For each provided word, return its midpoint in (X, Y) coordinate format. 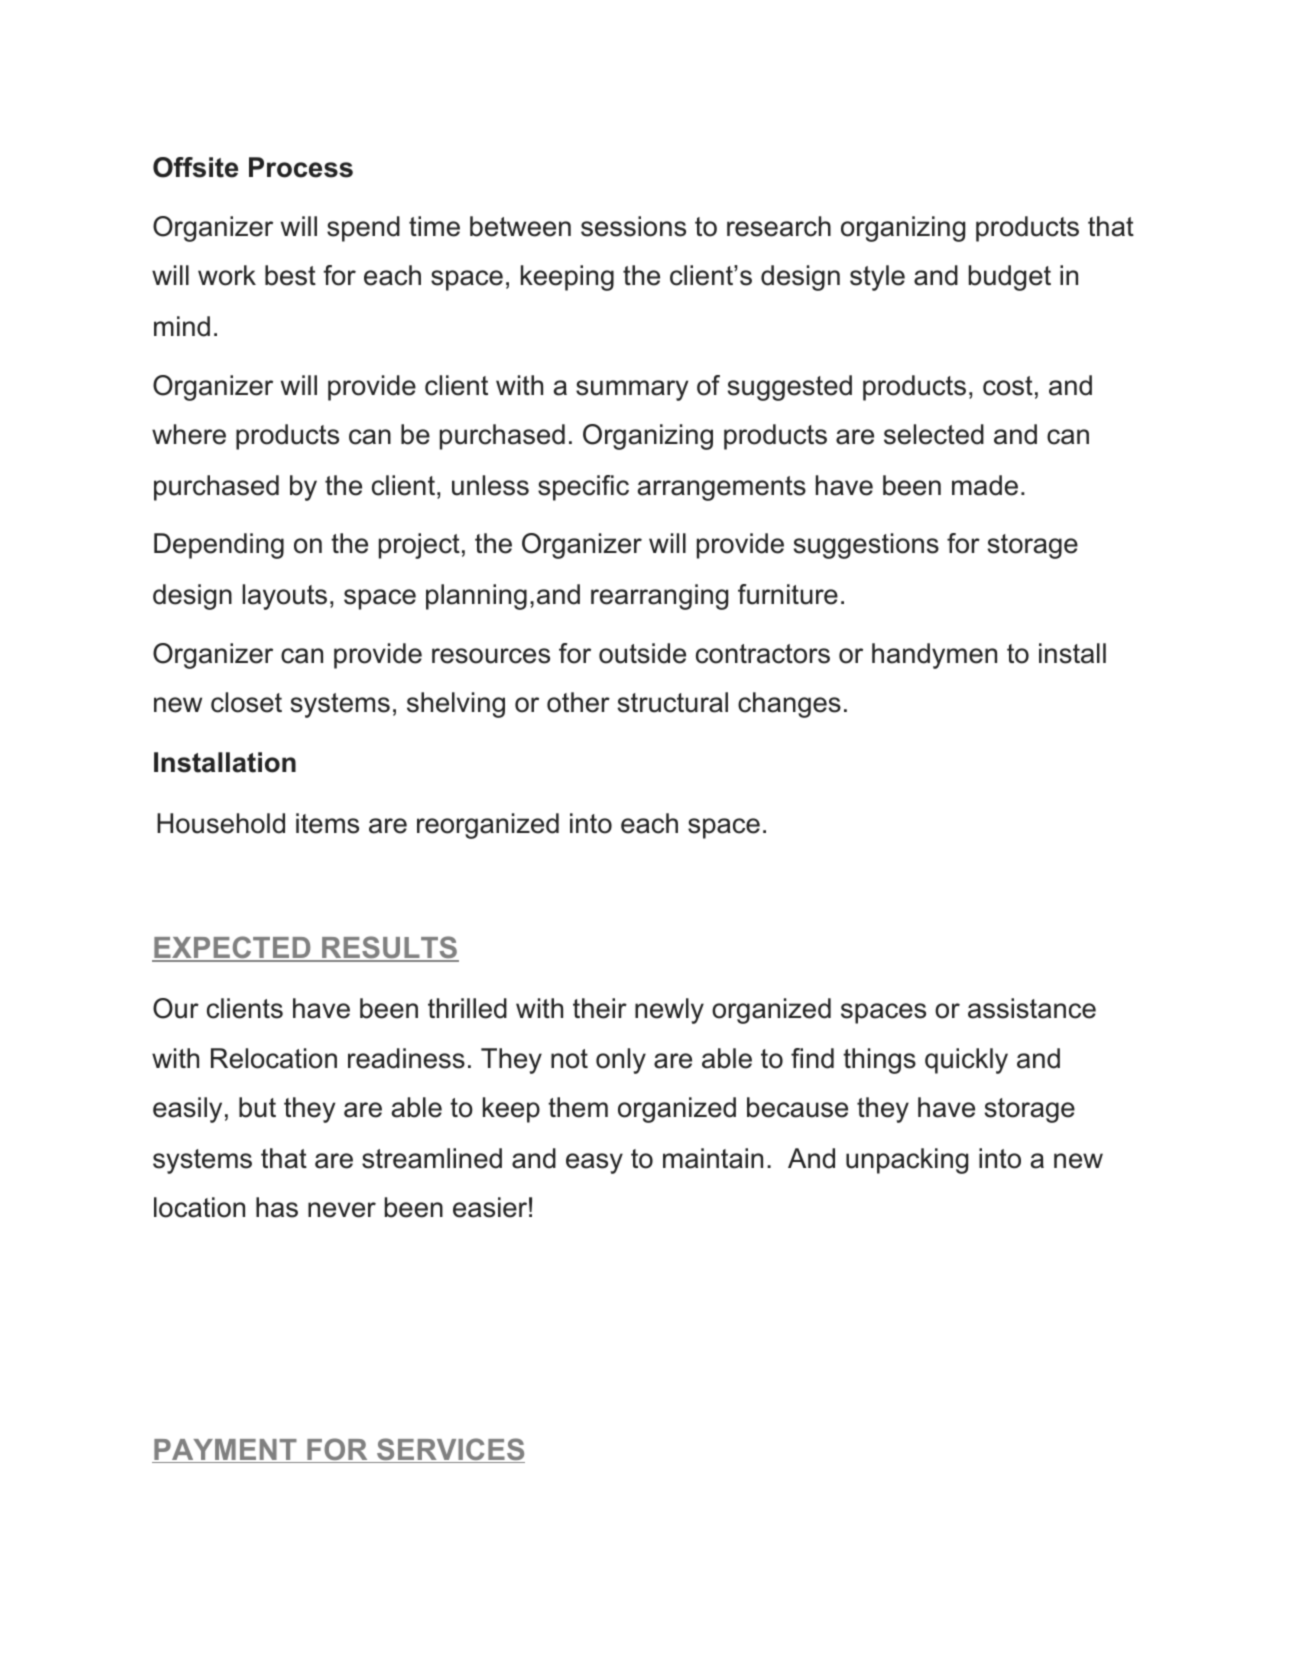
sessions (633, 226)
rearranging (659, 597)
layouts (284, 597)
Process (301, 167)
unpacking (907, 1161)
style (877, 278)
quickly (966, 1061)
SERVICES (450, 1450)
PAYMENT (225, 1451)
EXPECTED (232, 948)
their (600, 1008)
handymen (934, 656)
